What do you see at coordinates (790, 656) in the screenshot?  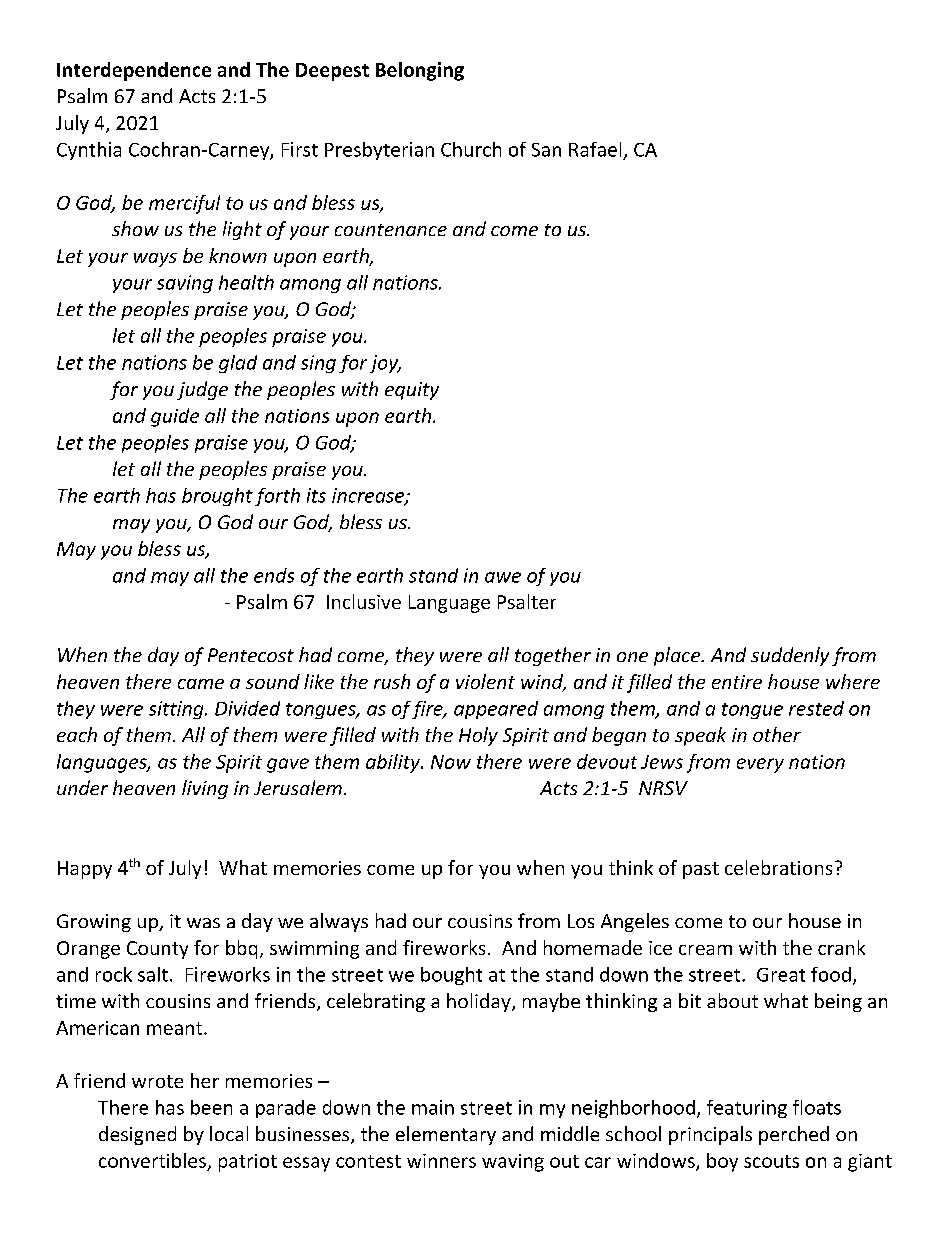 I see `suddenly` at bounding box center [790, 656].
